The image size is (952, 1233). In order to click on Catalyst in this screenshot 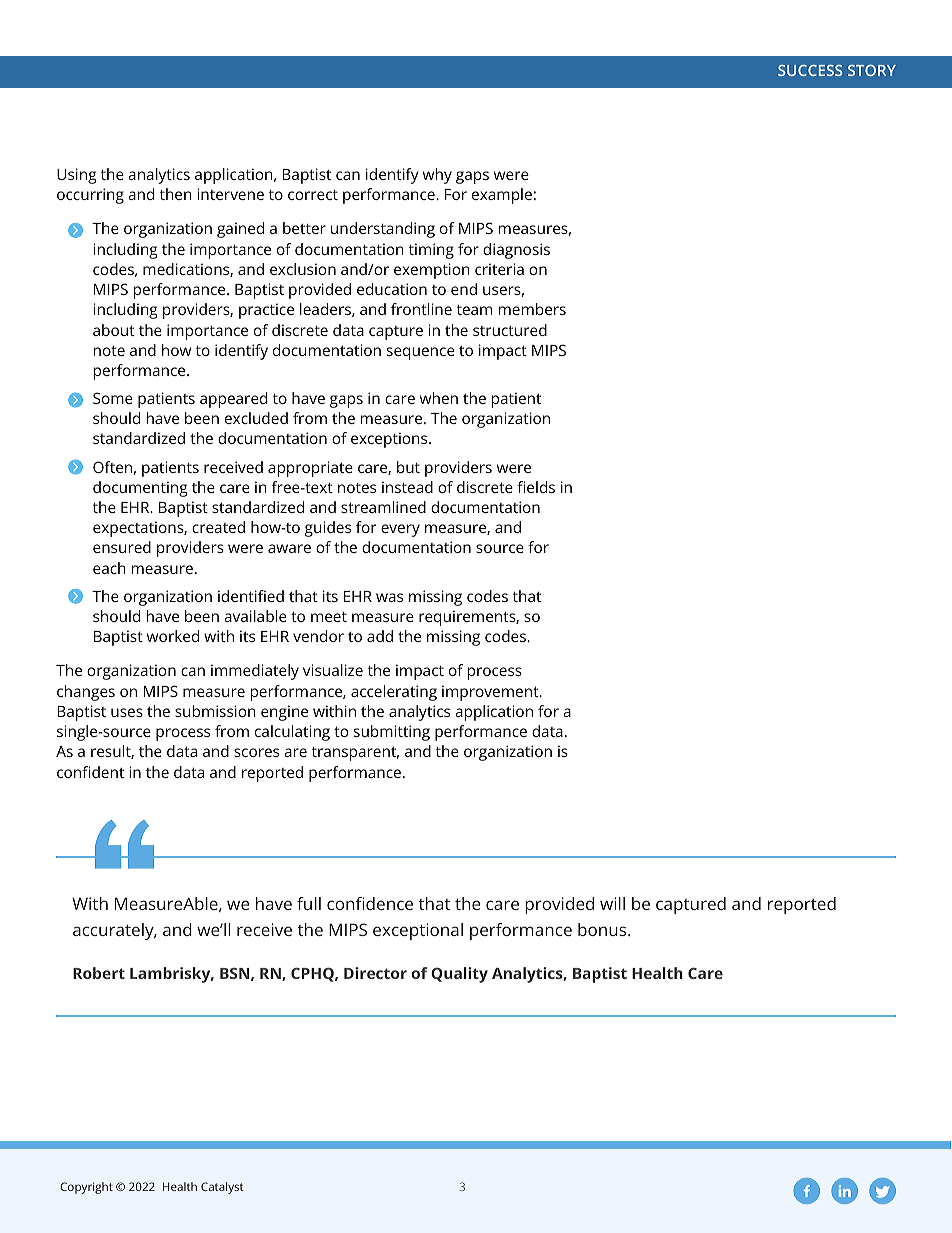, I will do `click(222, 1188)`.
